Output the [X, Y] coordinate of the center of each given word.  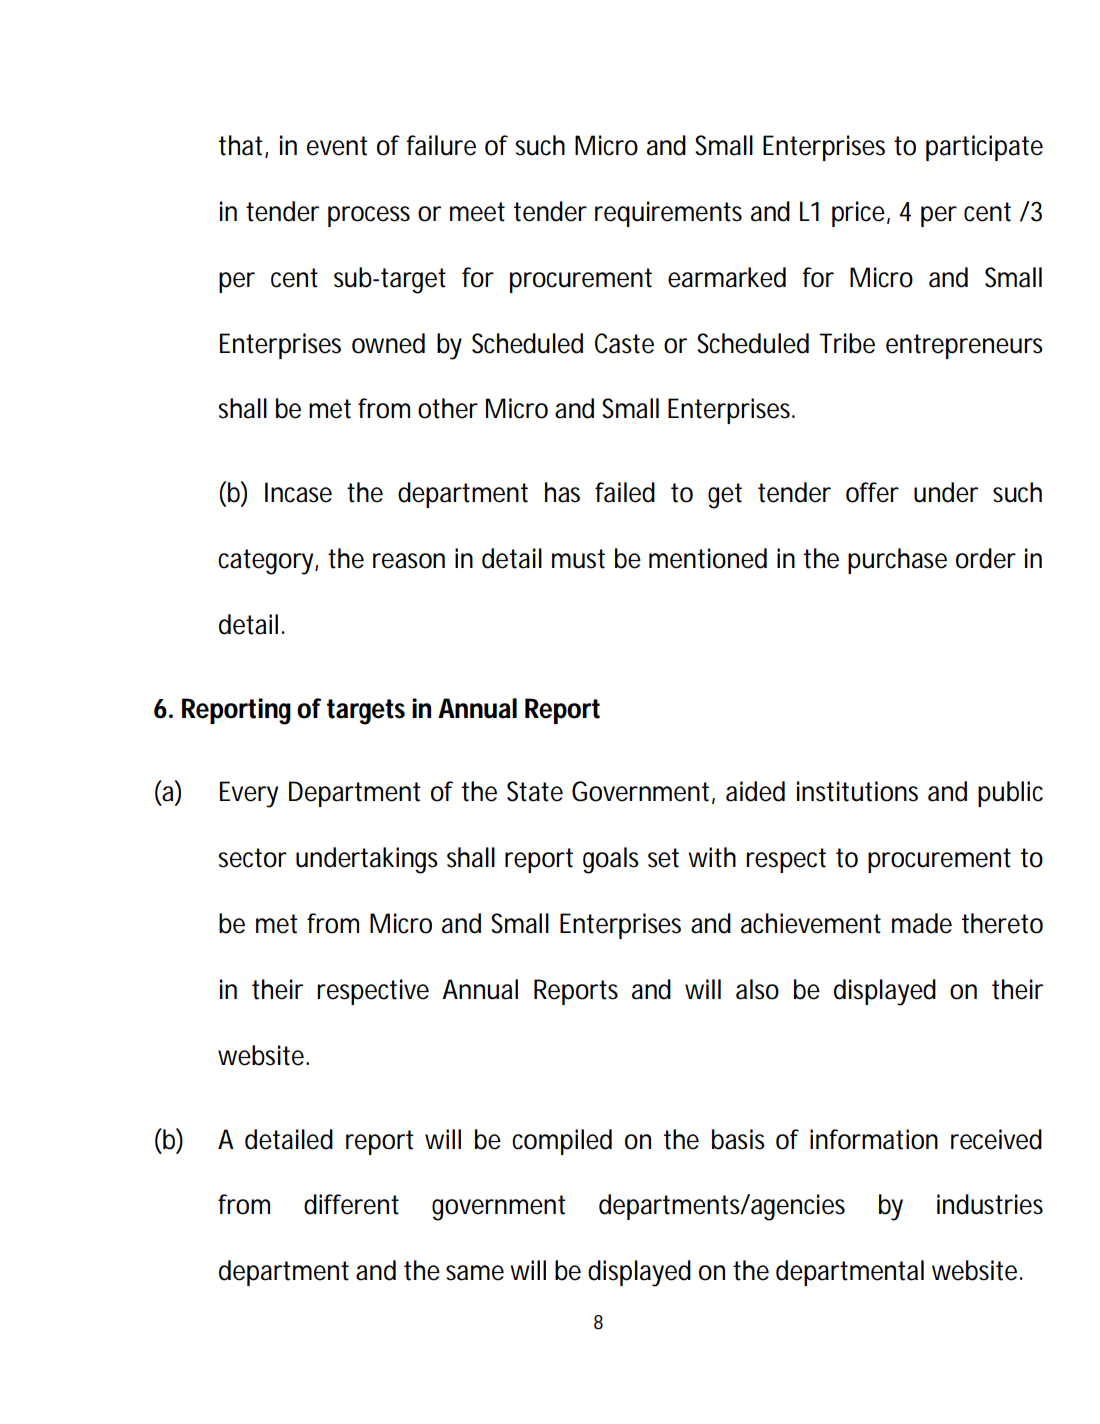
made [922, 923]
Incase [298, 492]
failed [625, 492]
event [337, 146]
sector [253, 858]
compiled [562, 1142]
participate [984, 148]
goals [611, 860]
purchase [897, 561]
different [351, 1204]
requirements [668, 214]
